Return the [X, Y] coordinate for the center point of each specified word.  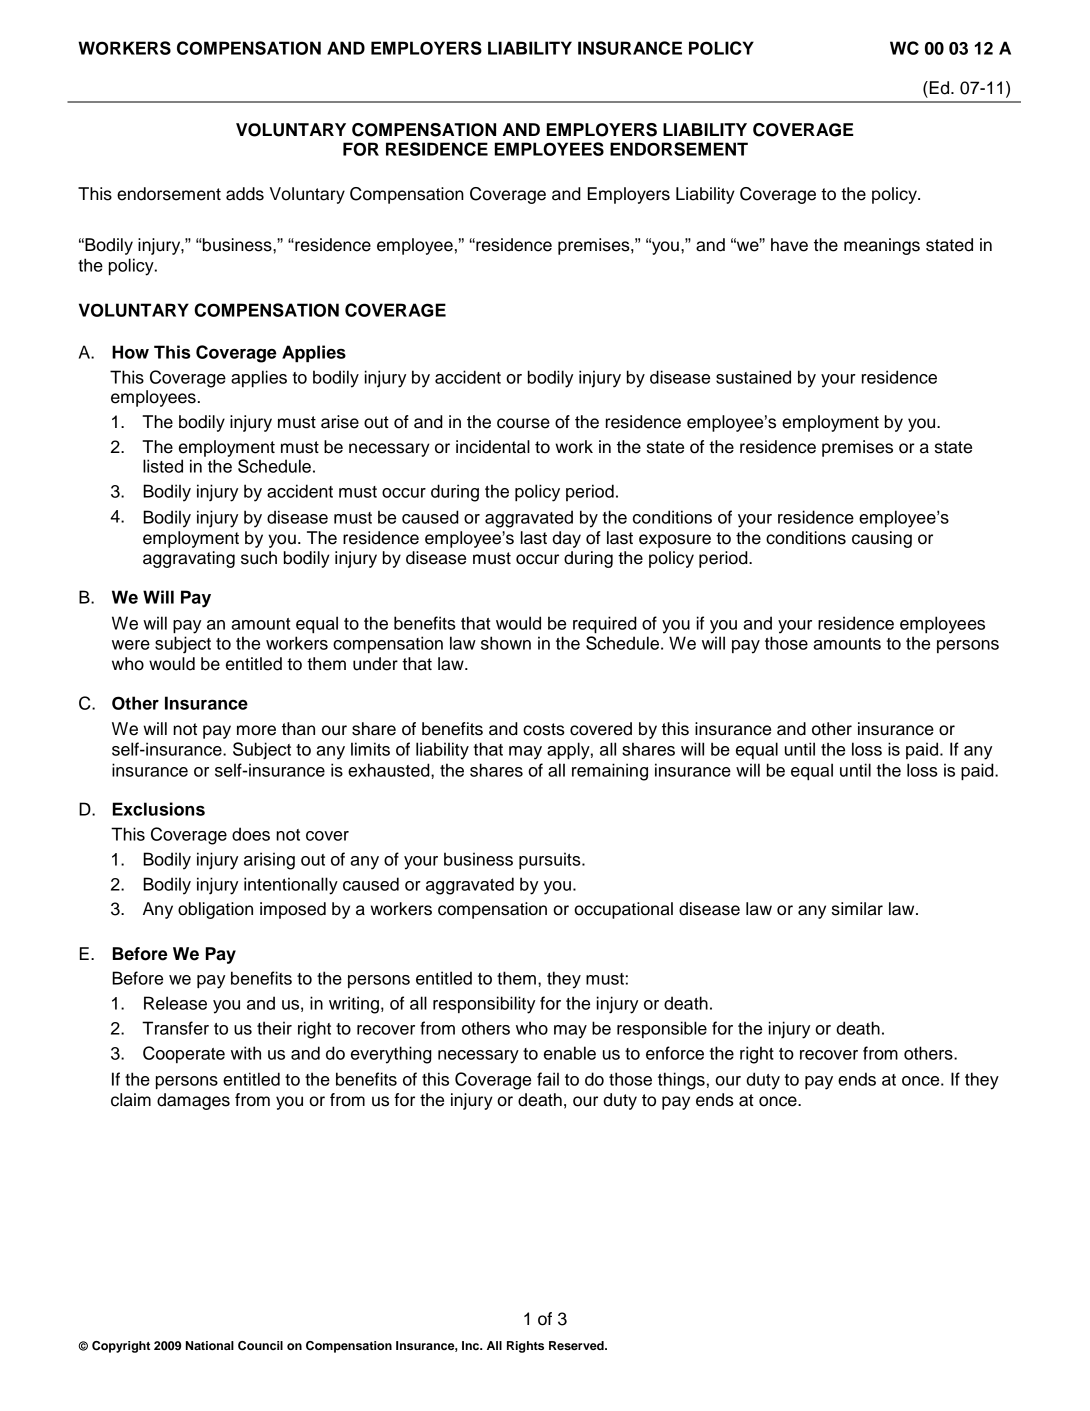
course [523, 423]
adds [245, 194]
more [256, 730]
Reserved [577, 1345]
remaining [610, 772]
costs [544, 729]
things [681, 1081]
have [789, 245]
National [210, 1345]
